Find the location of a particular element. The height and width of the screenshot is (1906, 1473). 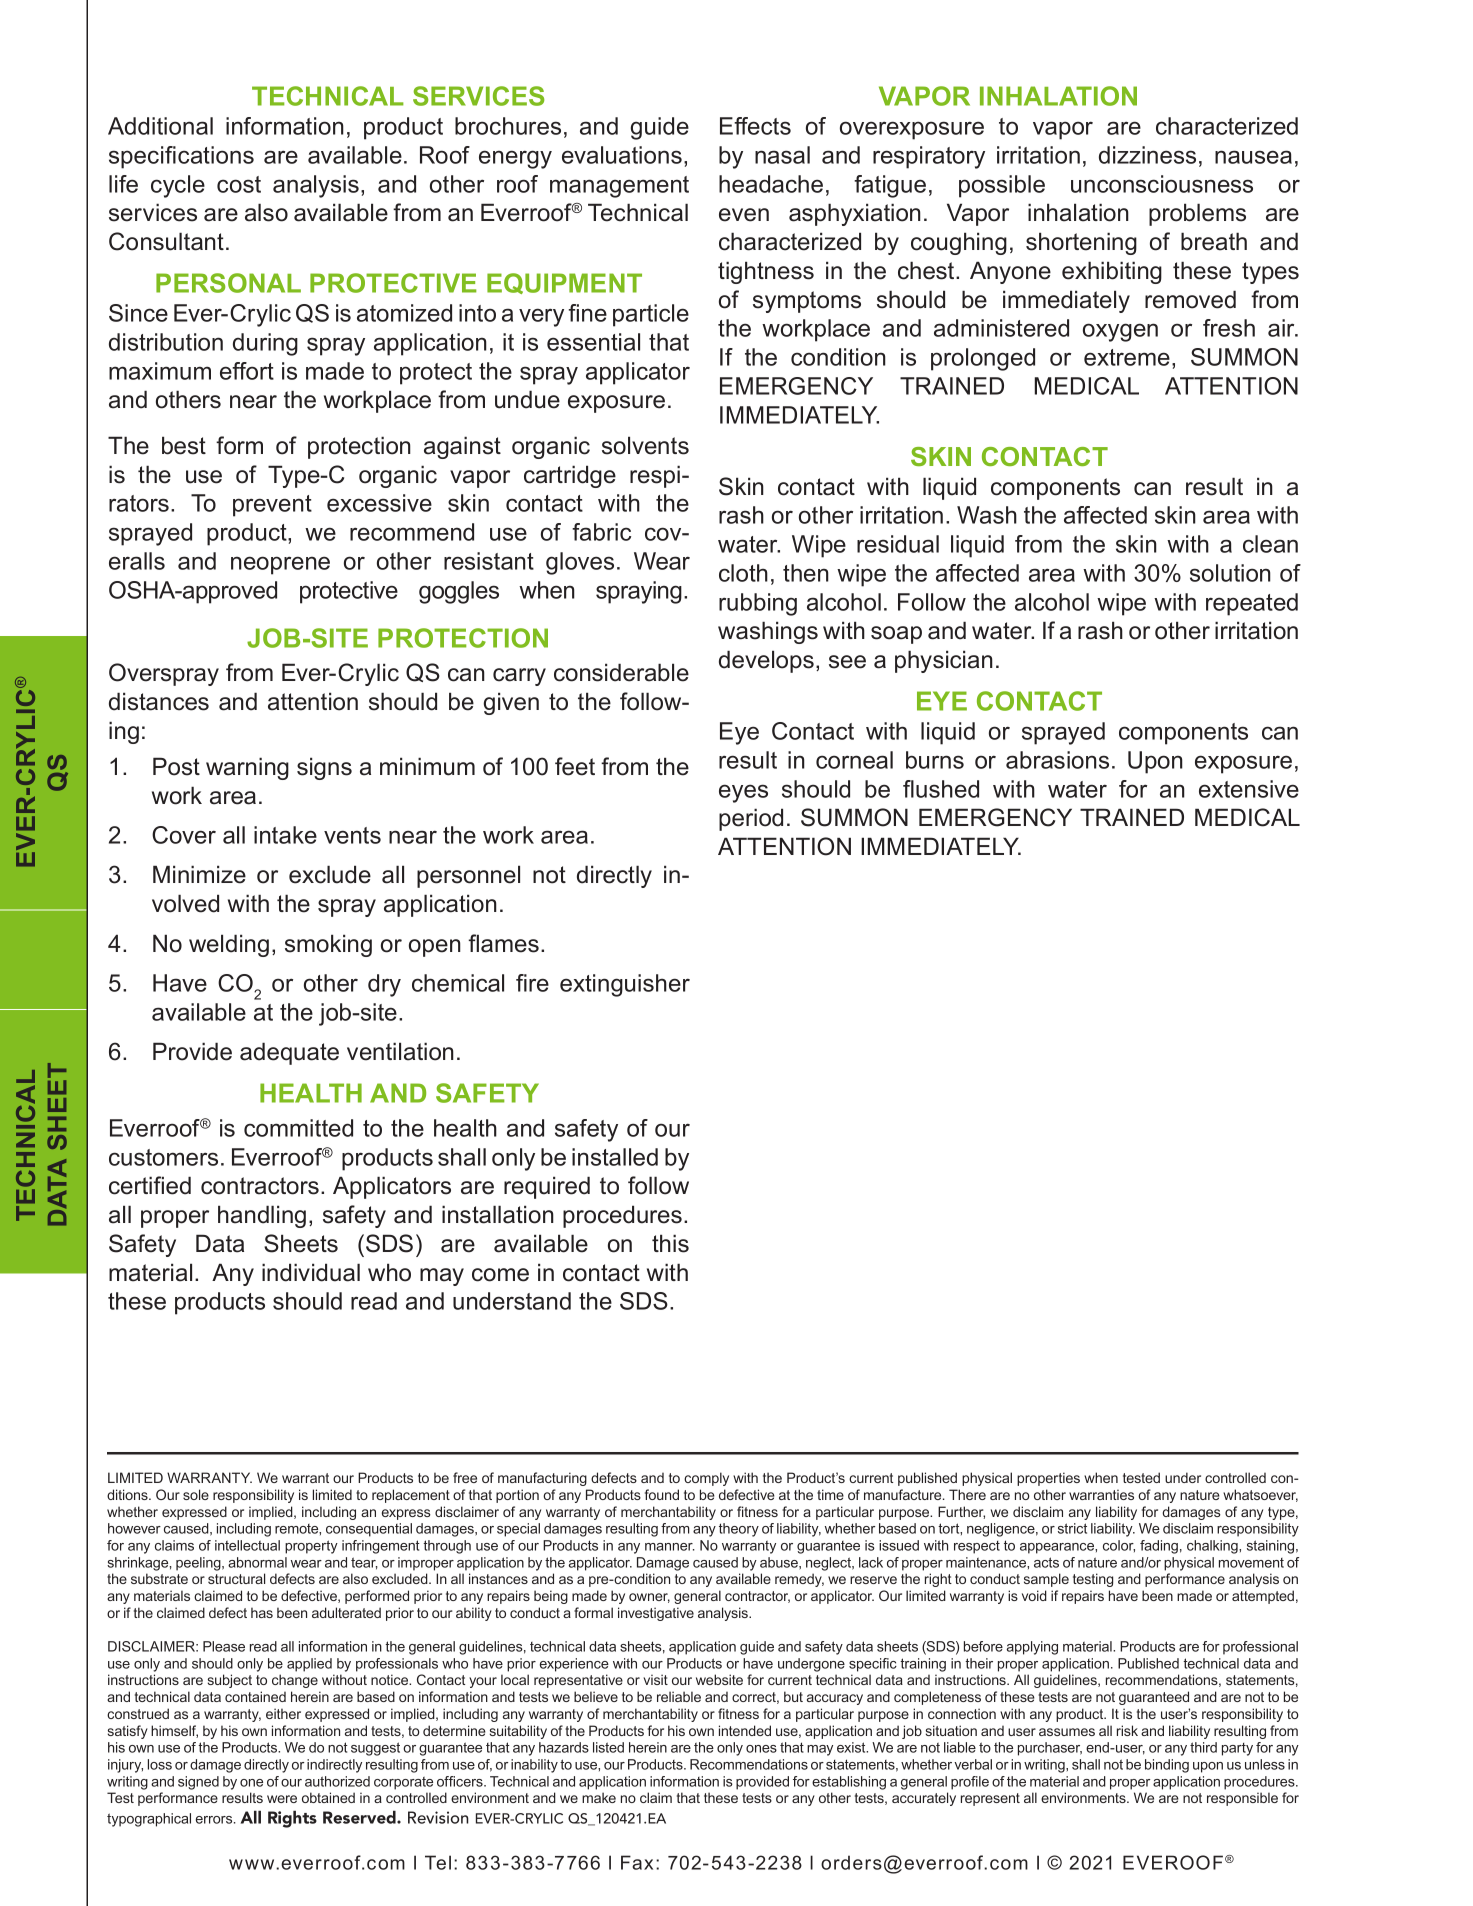

unconsciousness is located at coordinates (1162, 184).
